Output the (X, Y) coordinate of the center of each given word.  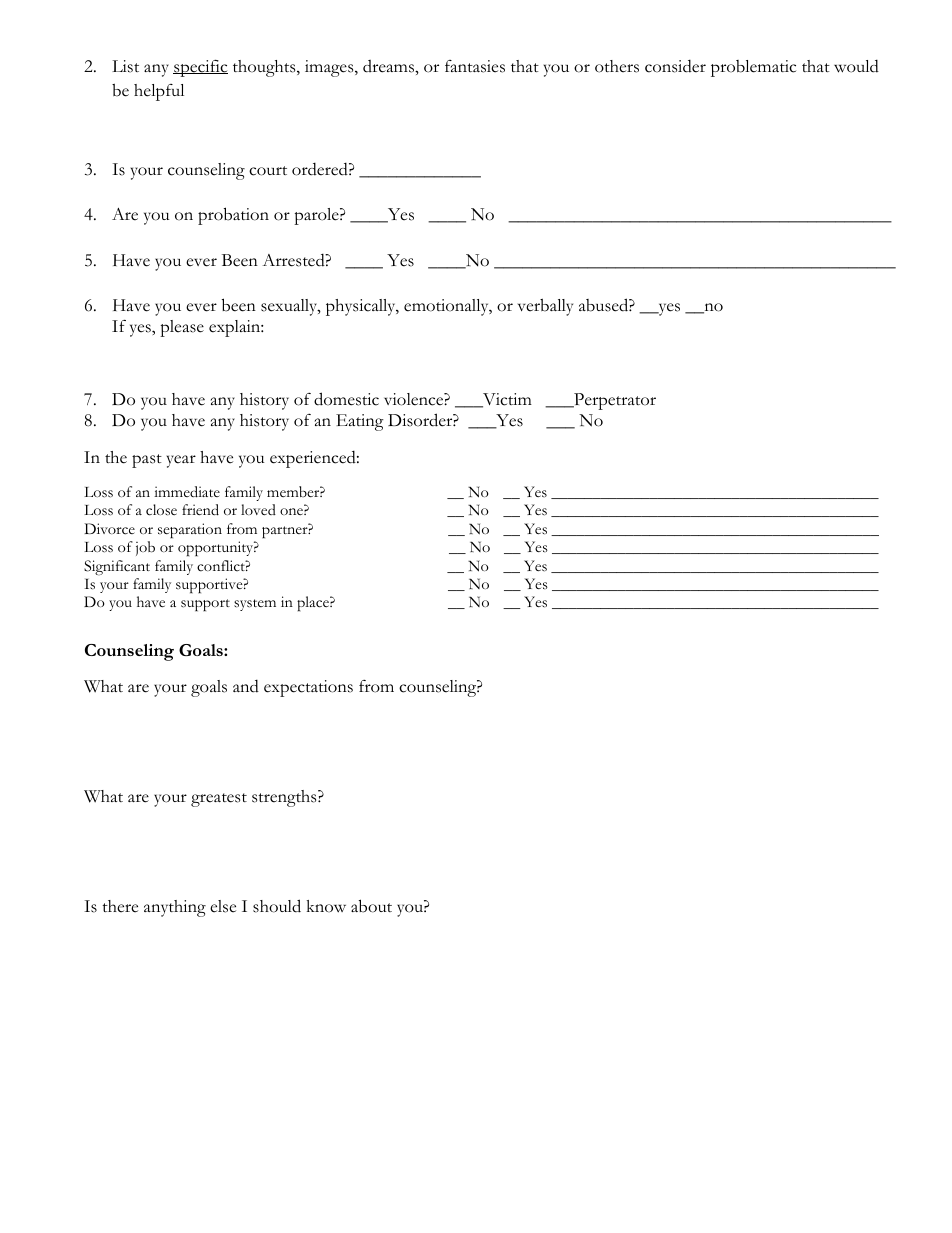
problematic (753, 68)
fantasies (475, 66)
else (223, 906)
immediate (187, 492)
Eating (360, 422)
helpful (159, 92)
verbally (545, 307)
